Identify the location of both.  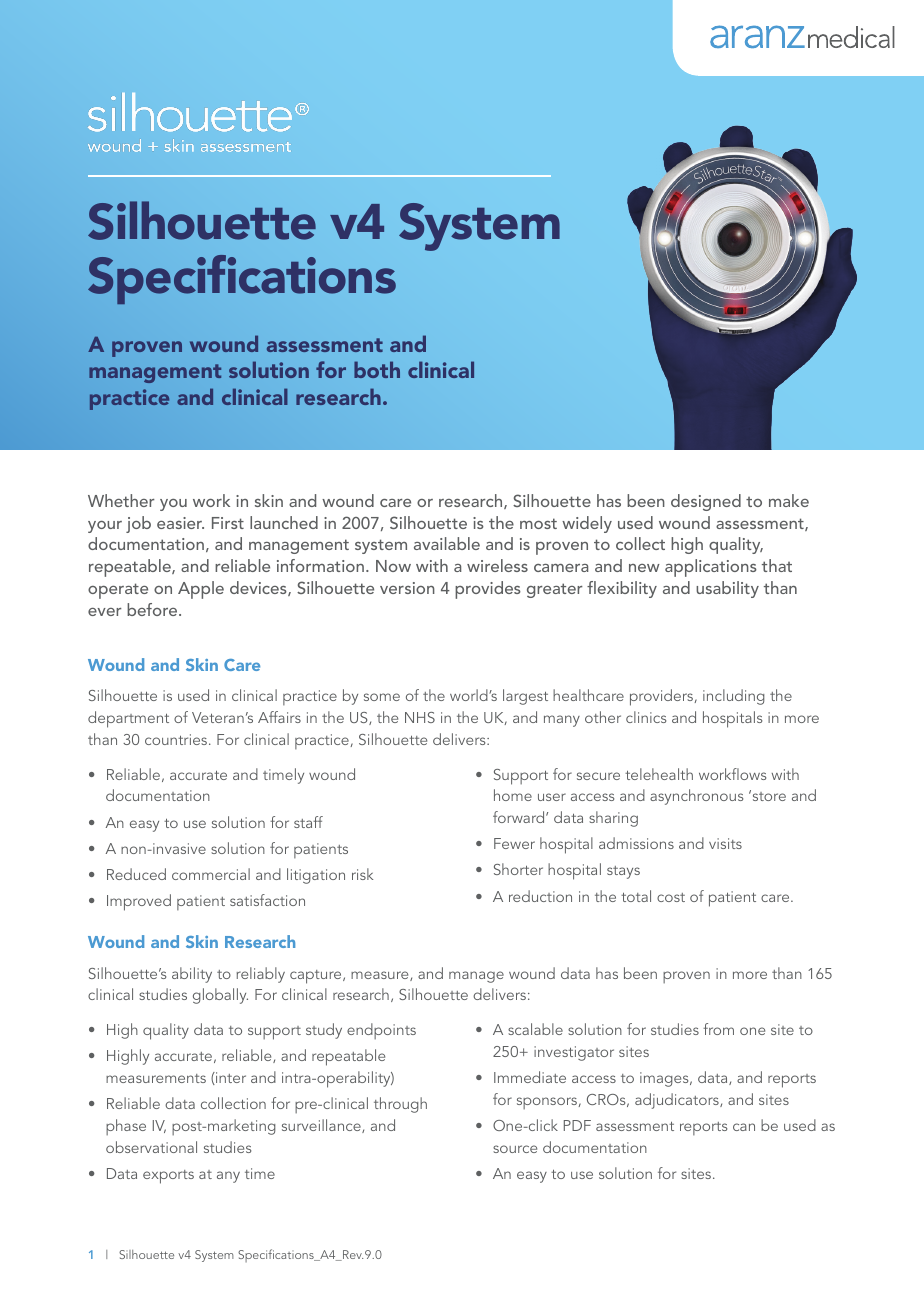
(377, 369).
